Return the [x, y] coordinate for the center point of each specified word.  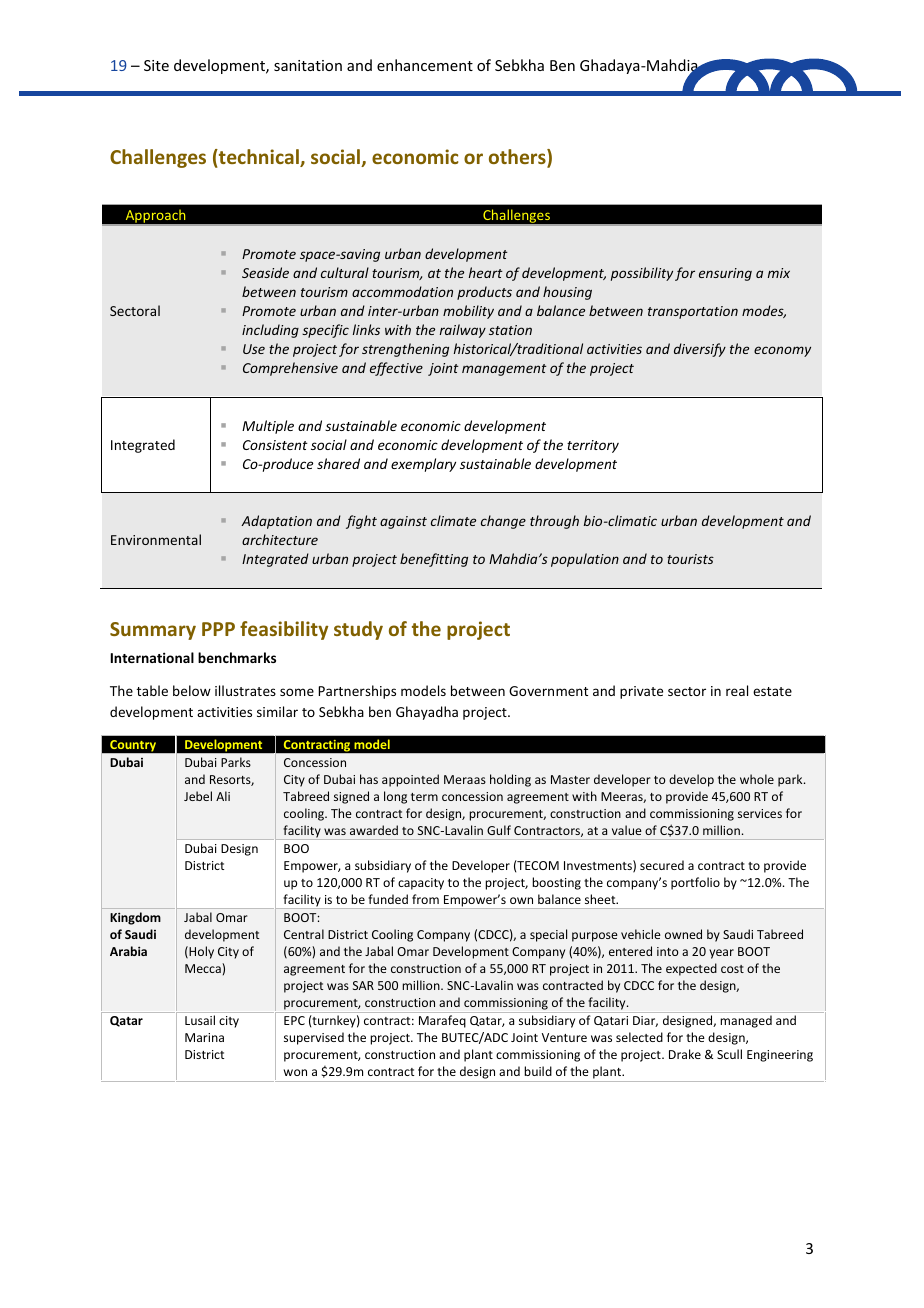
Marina [204, 1037]
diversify [700, 350]
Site [156, 65]
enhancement [425, 65]
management [504, 370]
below [192, 690]
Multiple [268, 427]
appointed [410, 780]
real [737, 690]
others [518, 158]
